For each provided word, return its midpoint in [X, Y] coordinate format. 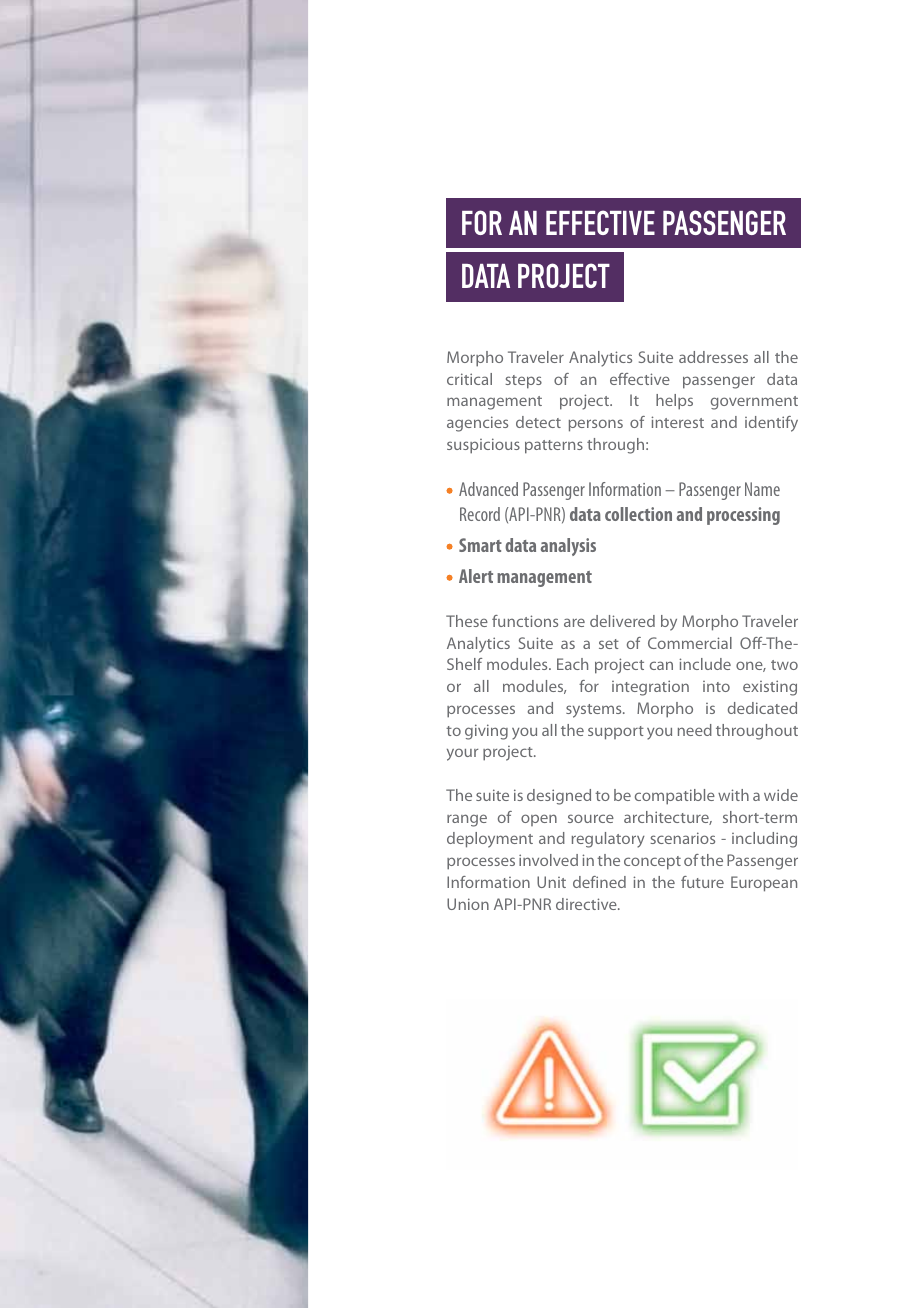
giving [486, 732]
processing [743, 516]
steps [523, 382]
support [616, 733]
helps [674, 402]
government [754, 403]
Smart [480, 545]
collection [638, 514]
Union [468, 904]
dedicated [762, 708]
